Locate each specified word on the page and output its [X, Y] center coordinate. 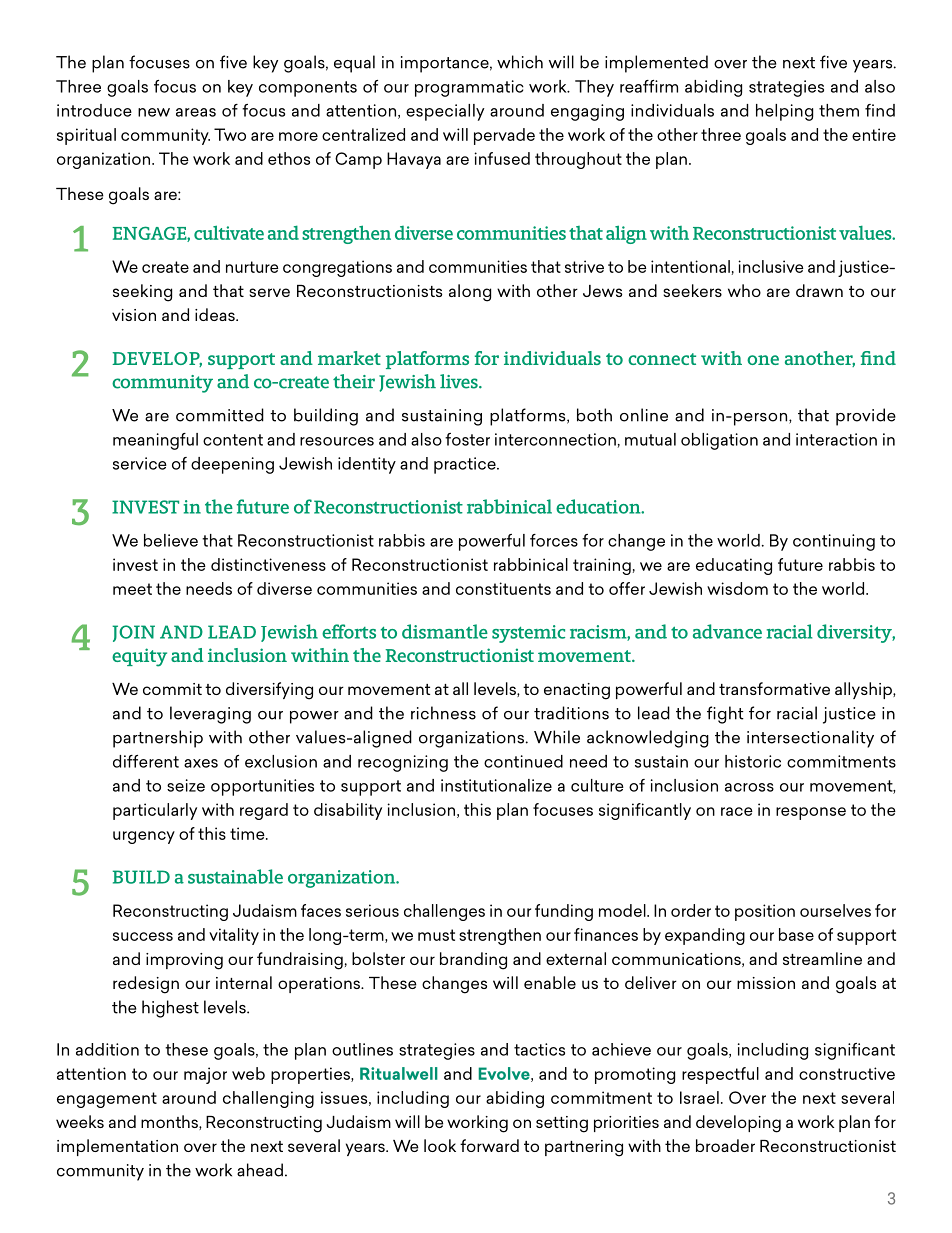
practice [466, 465]
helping [784, 112]
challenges [444, 912]
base [796, 934]
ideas [216, 314]
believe [171, 540]
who [744, 290]
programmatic [469, 88]
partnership [158, 739]
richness [443, 713]
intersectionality [810, 739]
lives [460, 381]
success [143, 936]
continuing [834, 542]
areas [196, 112]
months [170, 1122]
